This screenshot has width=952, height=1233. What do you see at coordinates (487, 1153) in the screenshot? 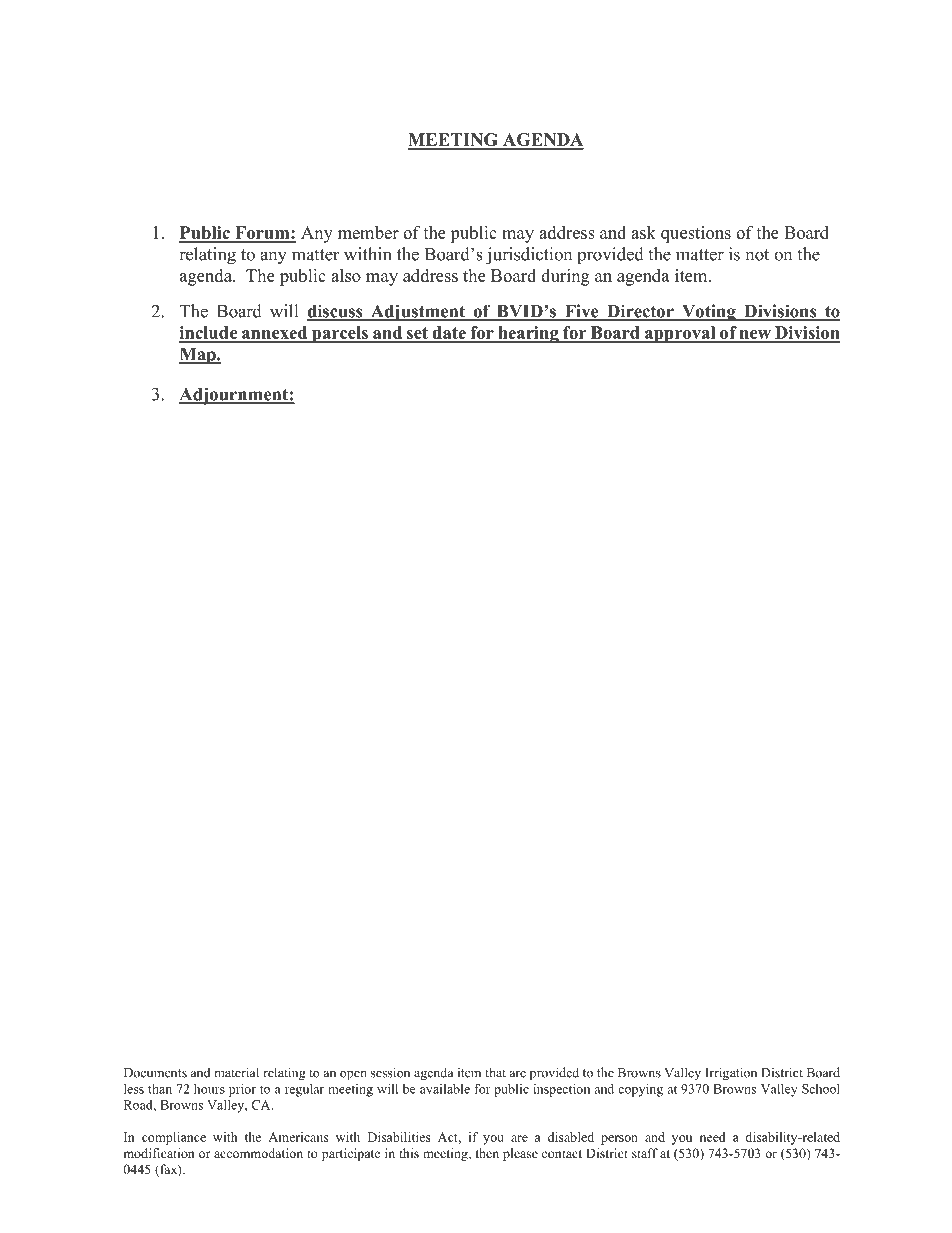
I see `then` at bounding box center [487, 1153].
